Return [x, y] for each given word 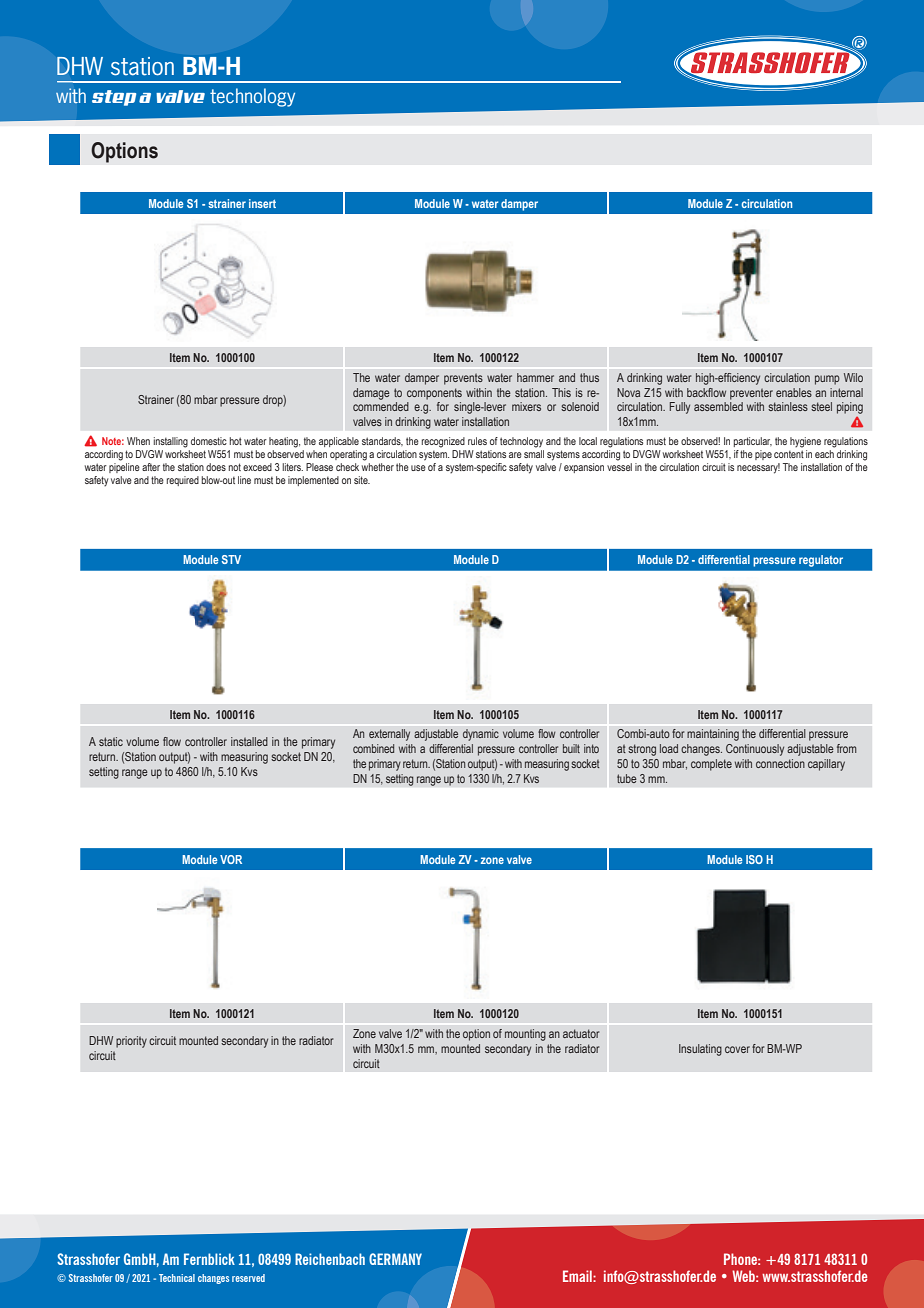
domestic [209, 441]
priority [131, 1042]
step [114, 98]
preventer [751, 394]
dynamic [481, 735]
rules [477, 441]
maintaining [713, 735]
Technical [177, 1278]
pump [827, 380]
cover [737, 1049]
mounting [525, 1035]
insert [262, 203]
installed [249, 741]
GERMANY [395, 1259]
